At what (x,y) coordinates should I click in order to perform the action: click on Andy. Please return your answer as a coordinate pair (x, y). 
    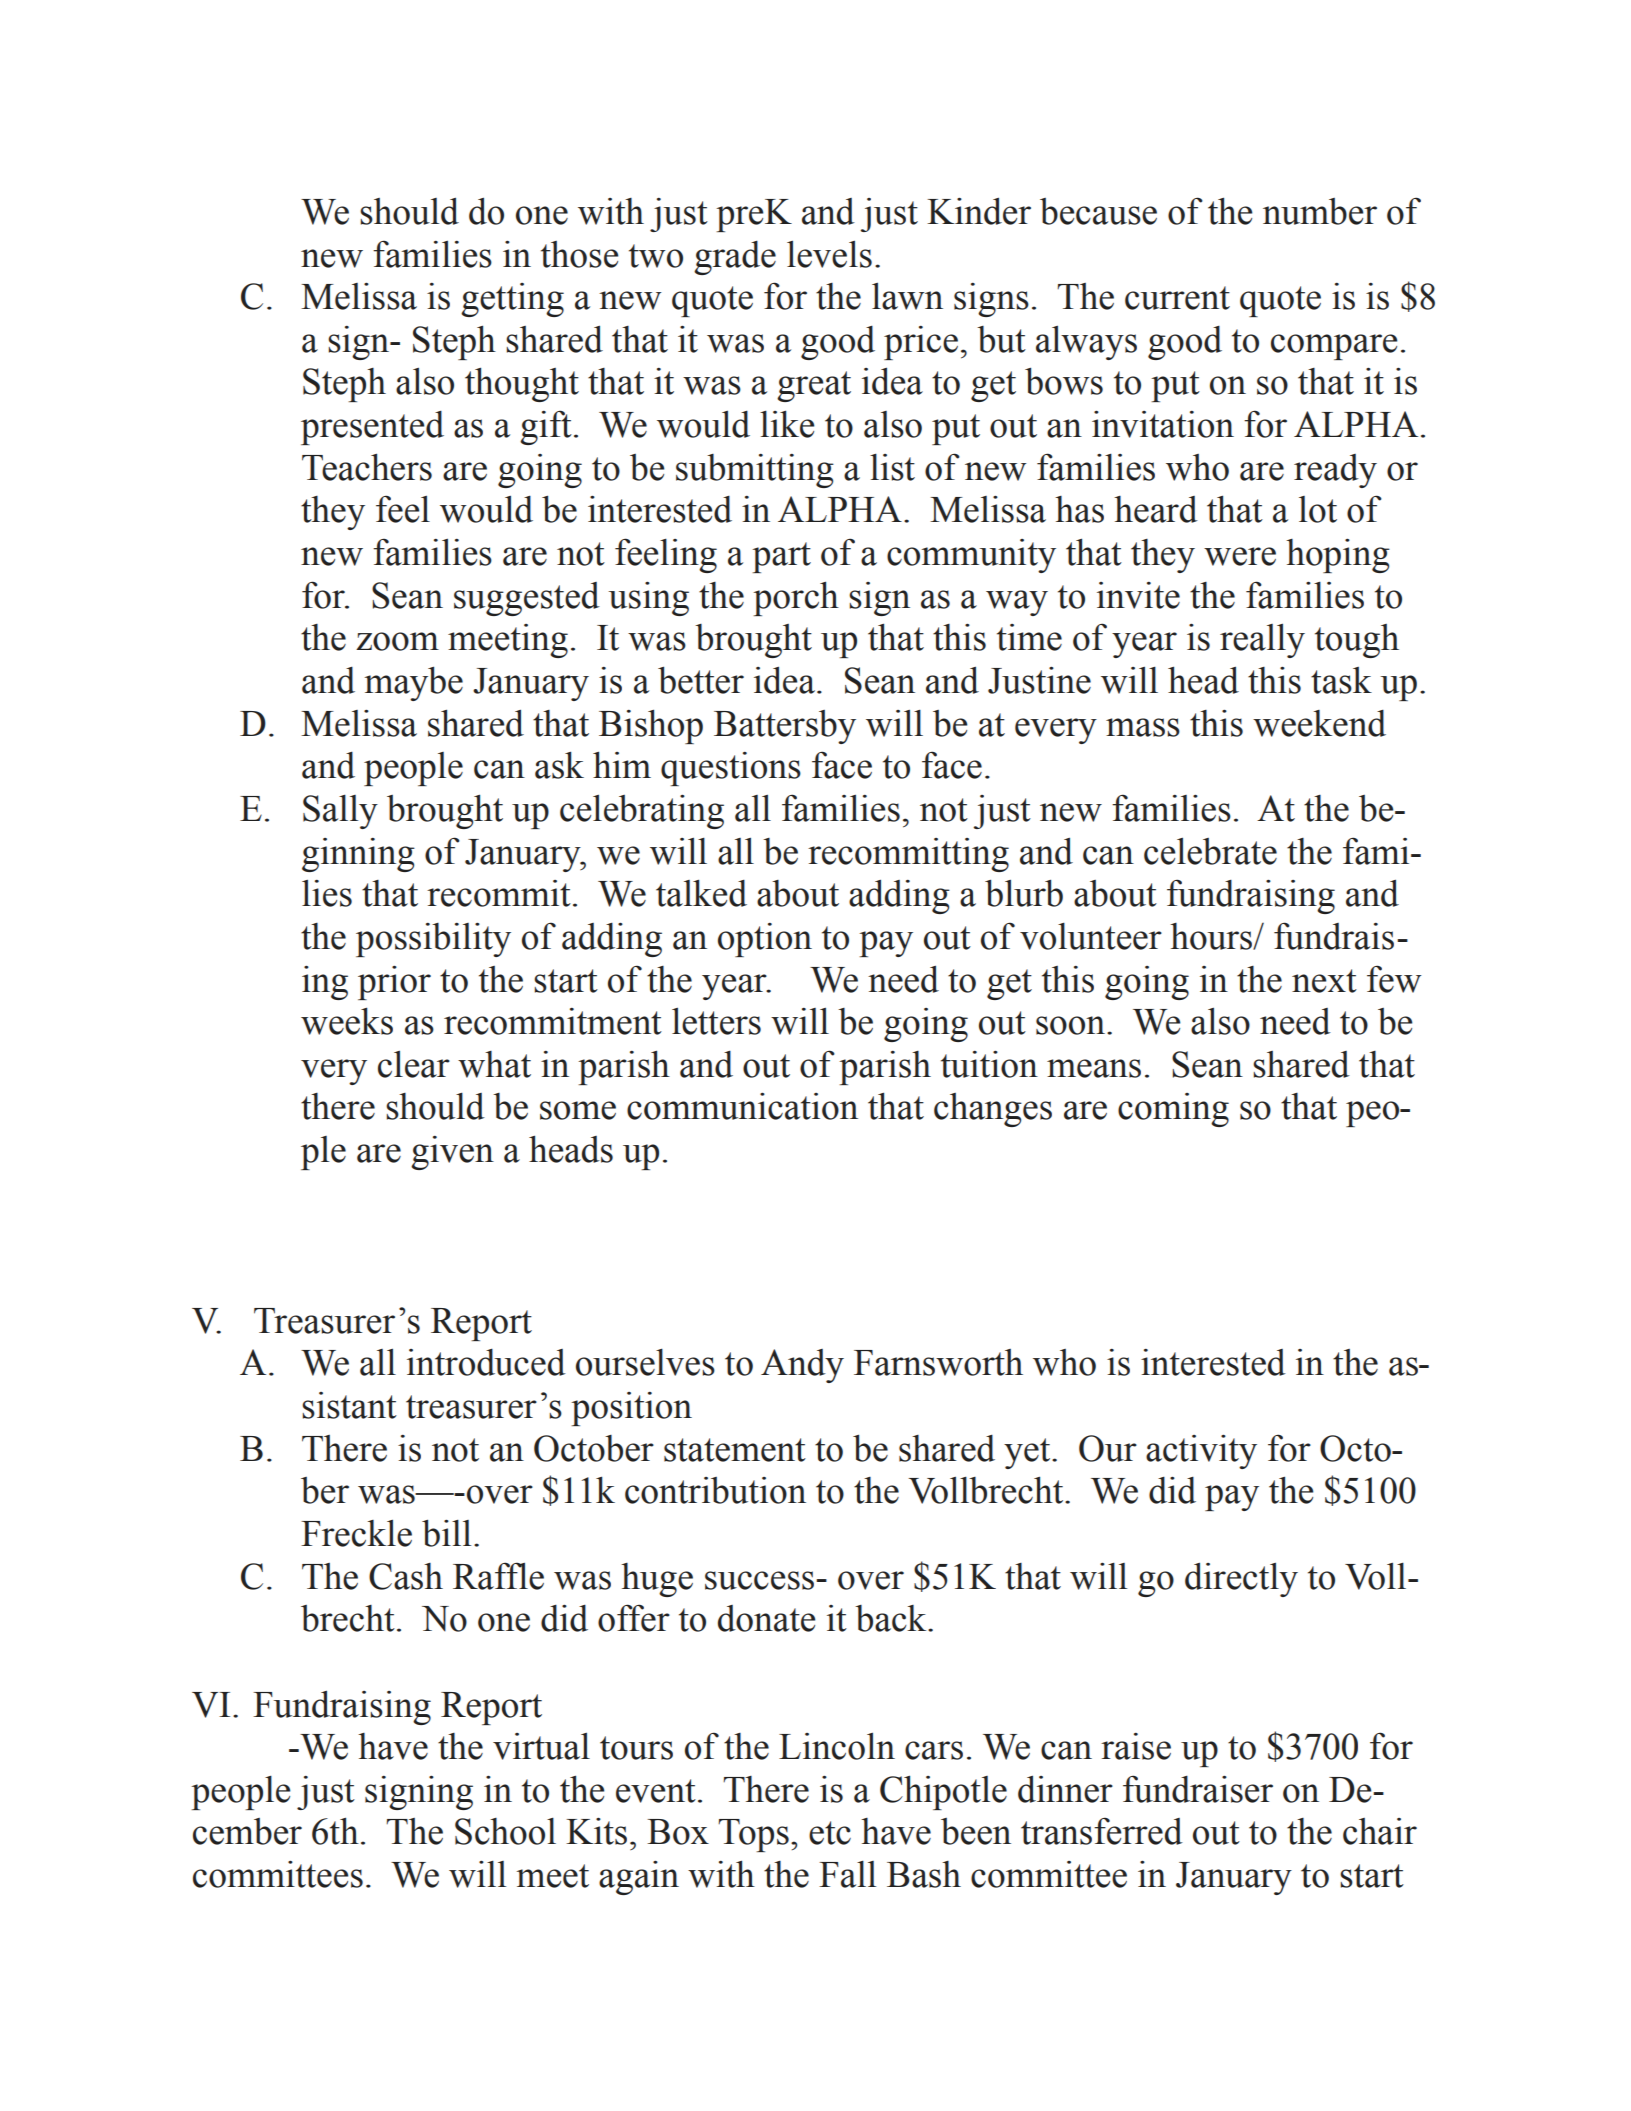
    Looking at the image, I should click on (802, 1366).
